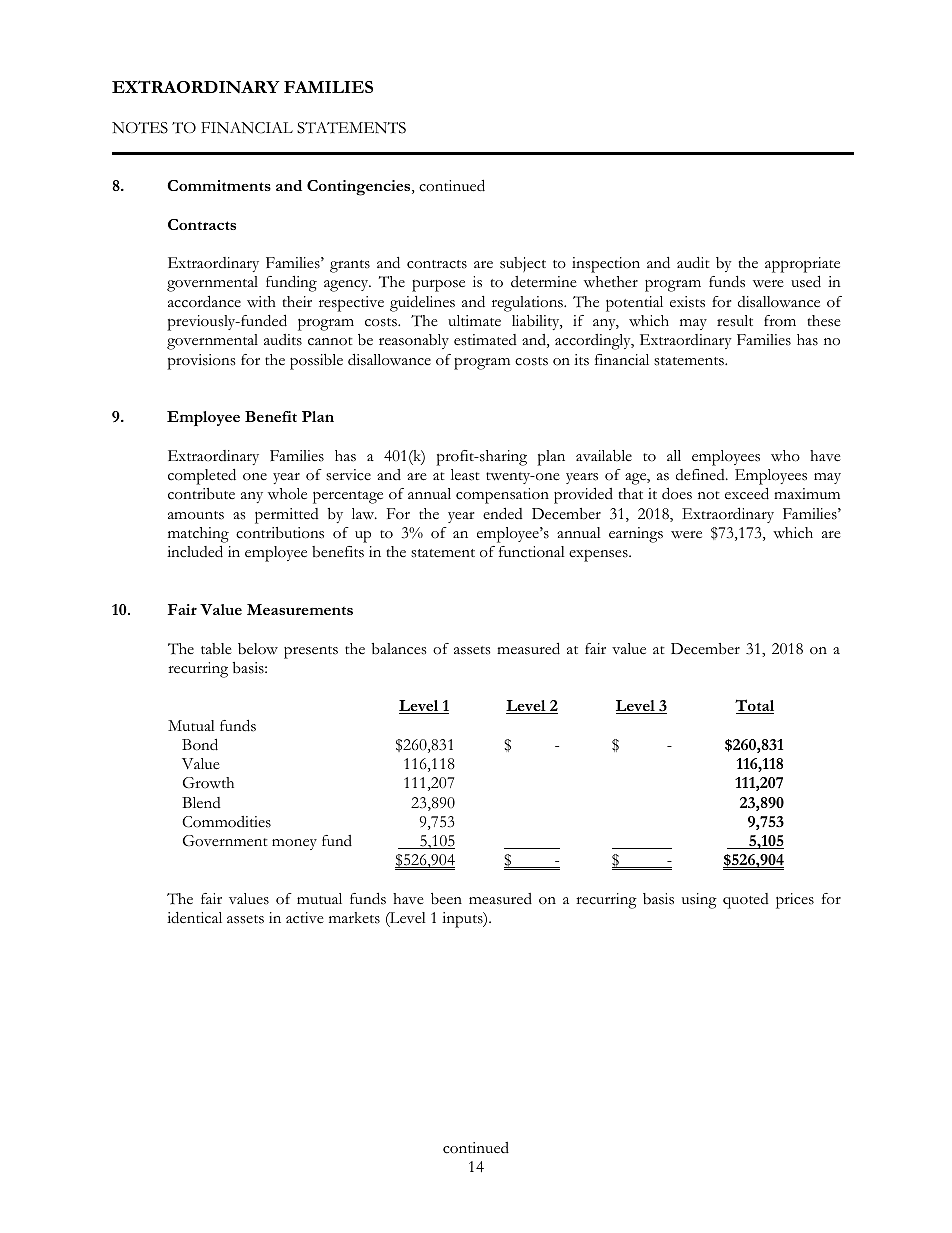 Image resolution: width=952 pixels, height=1233 pixels. Describe the element at coordinates (802, 266) in the page. I see `appropriate` at that location.
